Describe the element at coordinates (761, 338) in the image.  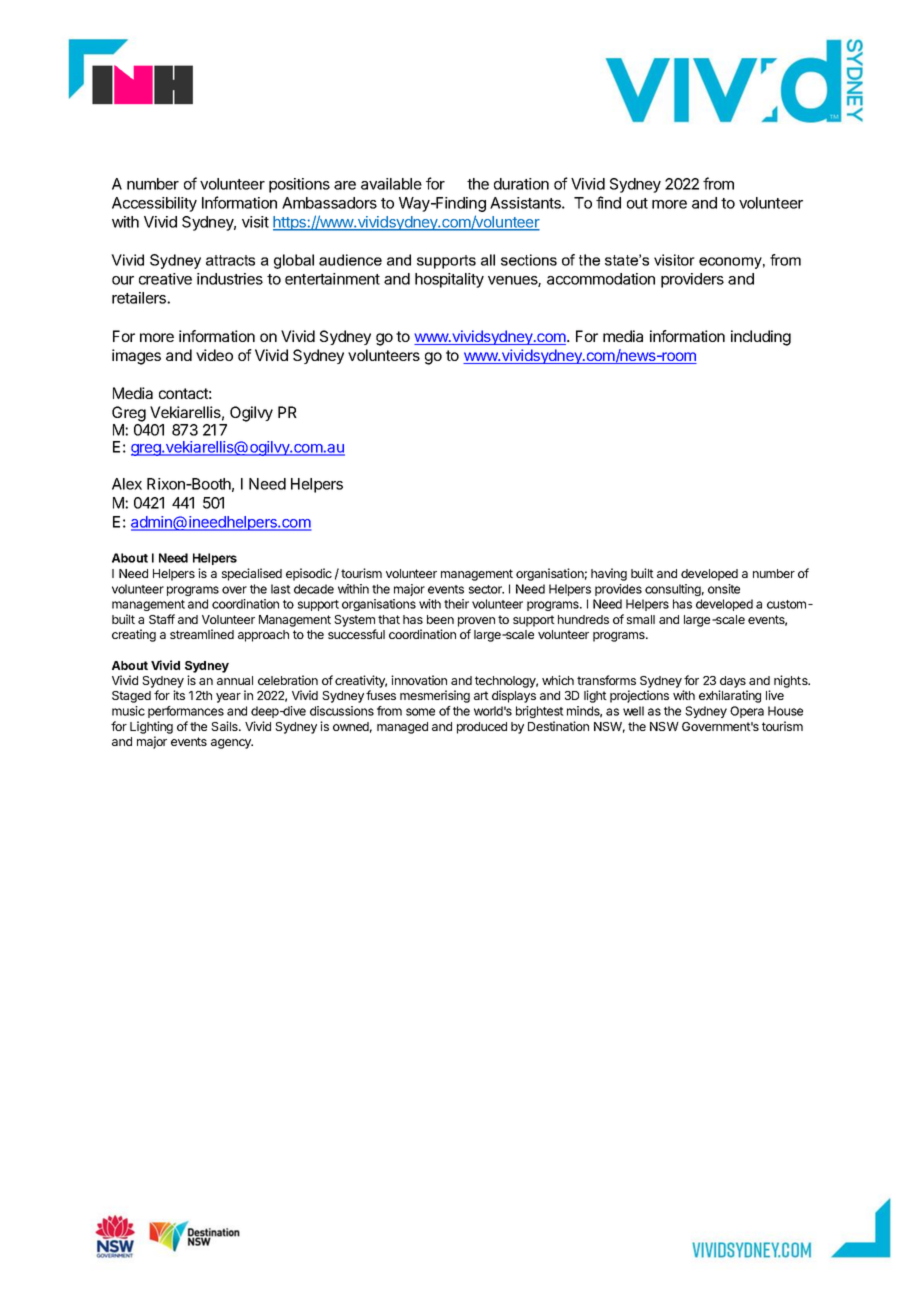
I see `including` at that location.
